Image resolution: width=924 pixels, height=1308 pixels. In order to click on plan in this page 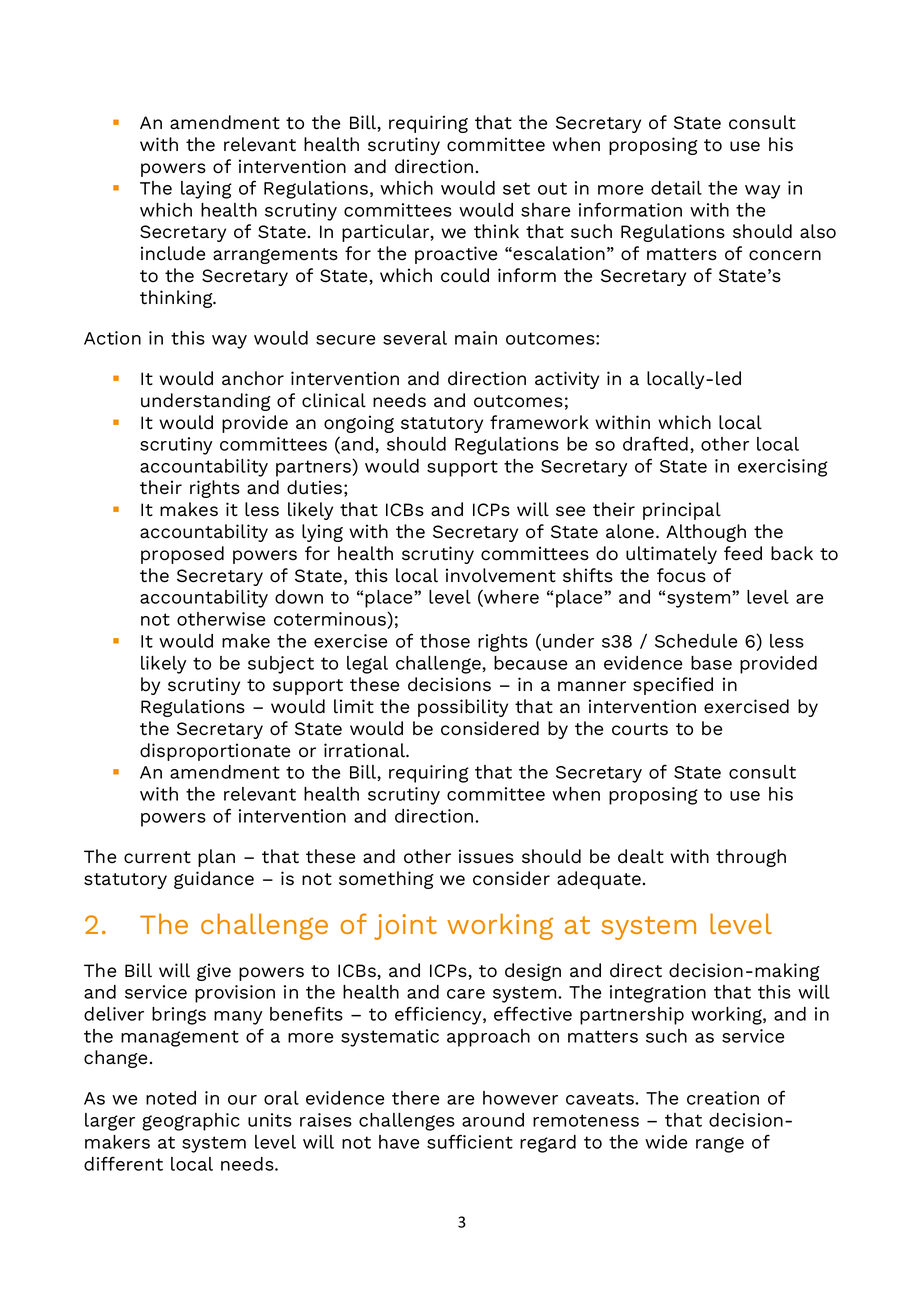, I will do `click(216, 858)`.
